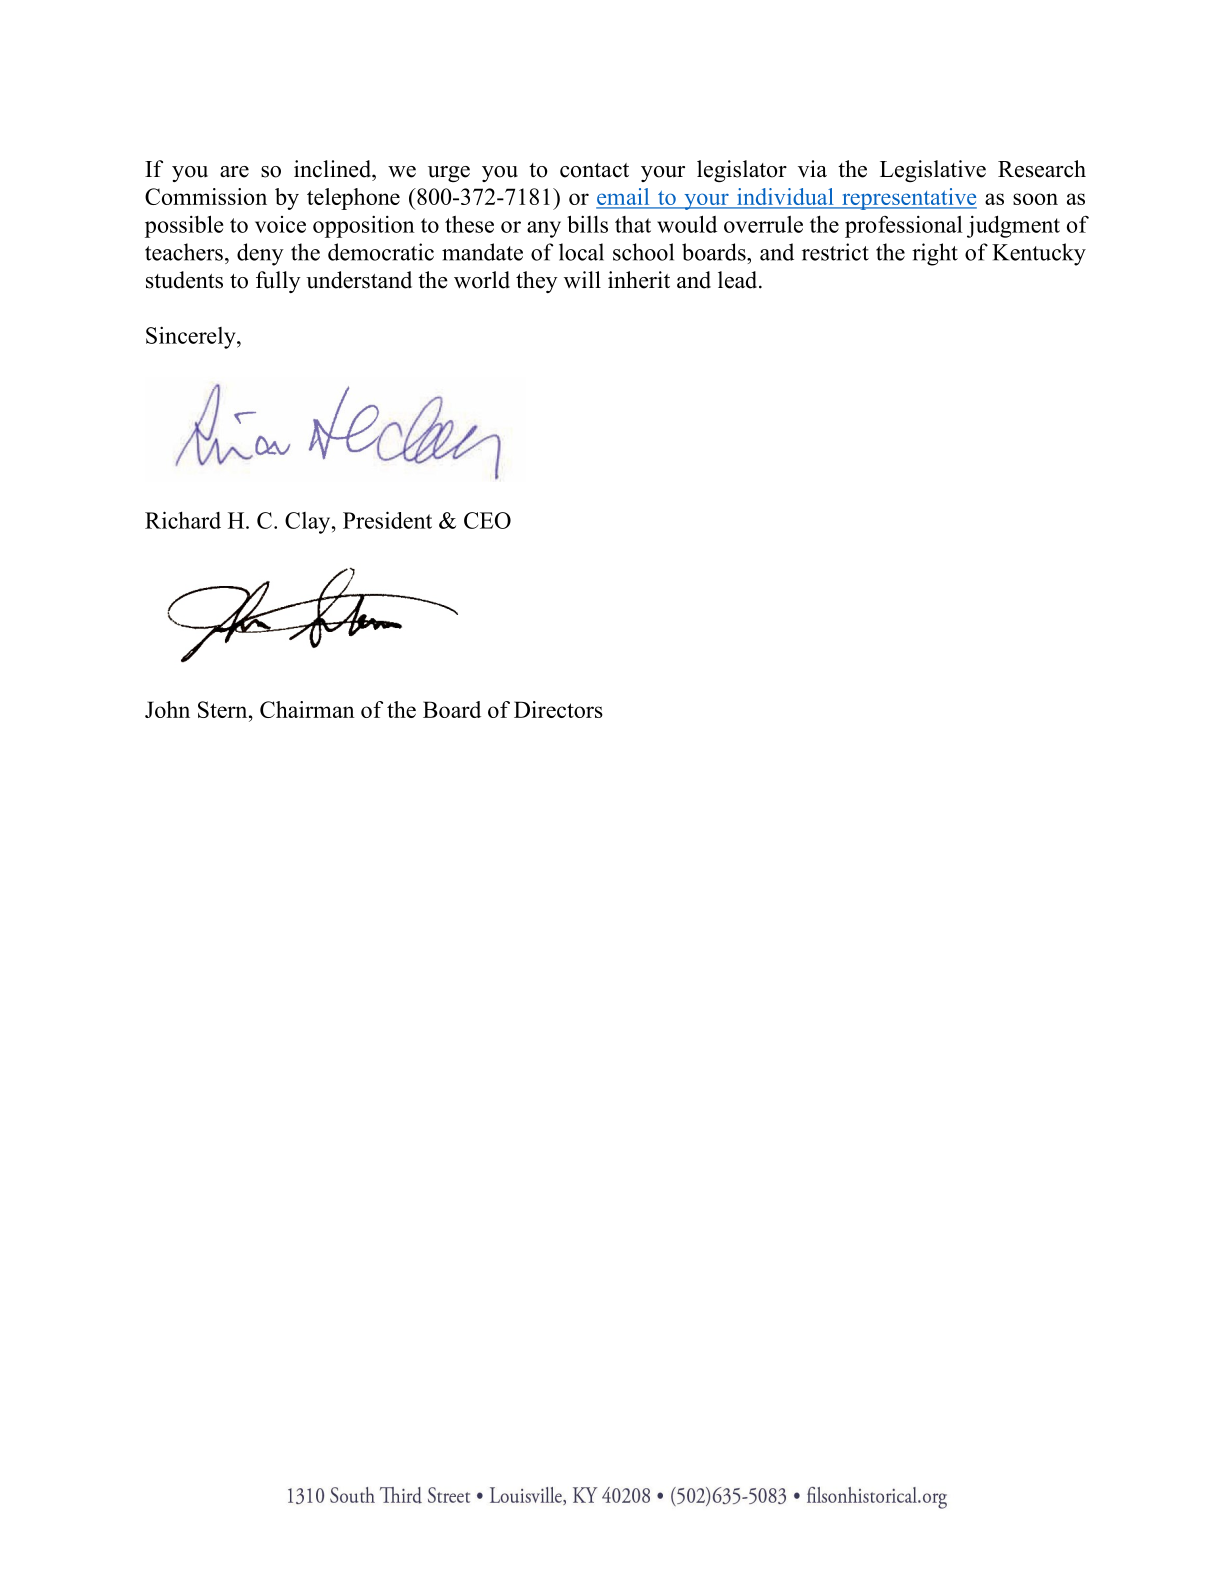 This image has height=1593, width=1231. What do you see at coordinates (594, 170) in the image?
I see `contact` at bounding box center [594, 170].
